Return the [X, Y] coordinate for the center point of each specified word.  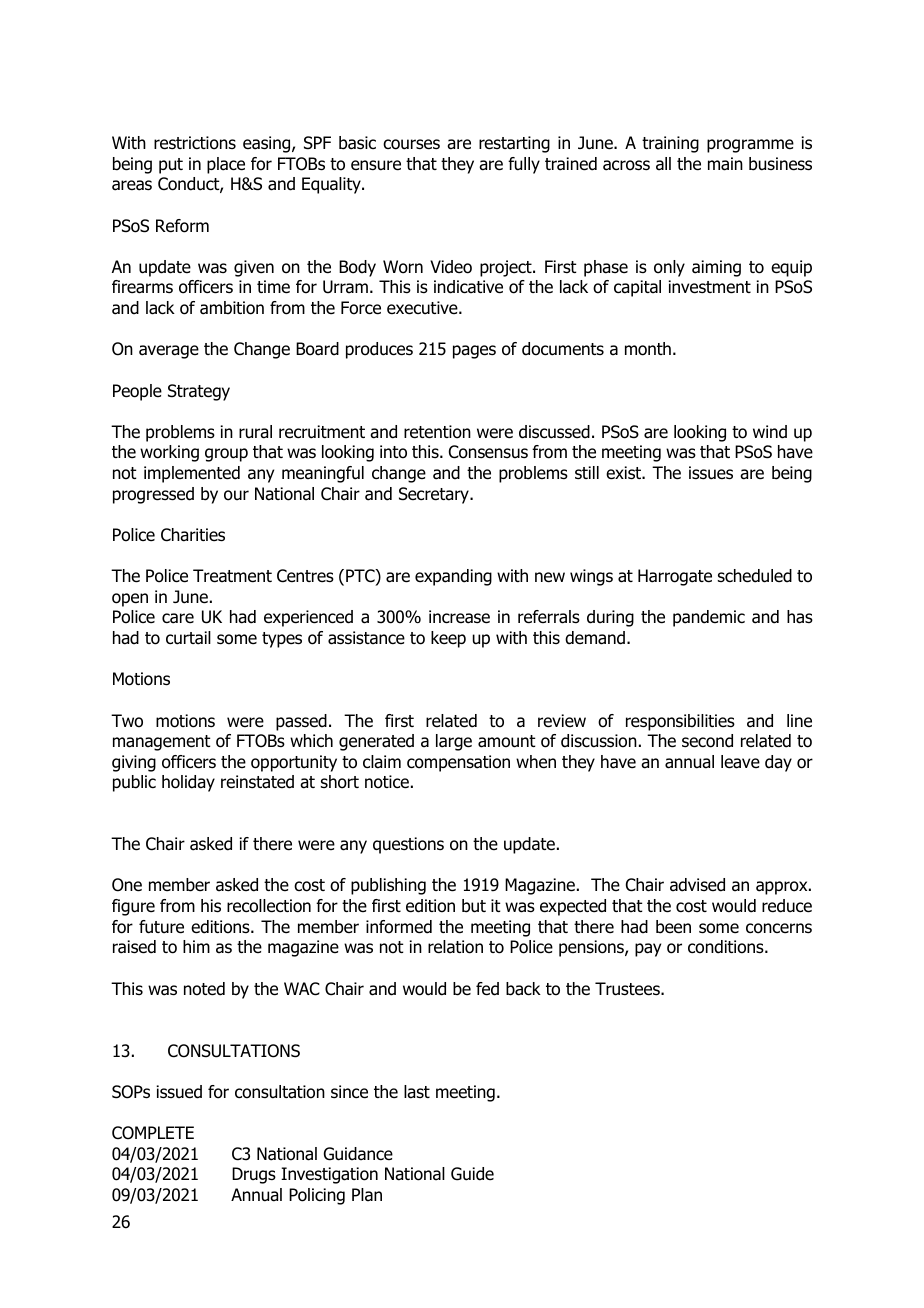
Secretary [435, 495]
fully [524, 165]
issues [711, 473]
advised [697, 885]
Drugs [254, 1175]
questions [408, 845]
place [226, 165]
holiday [188, 783]
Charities [193, 535]
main [725, 164]
